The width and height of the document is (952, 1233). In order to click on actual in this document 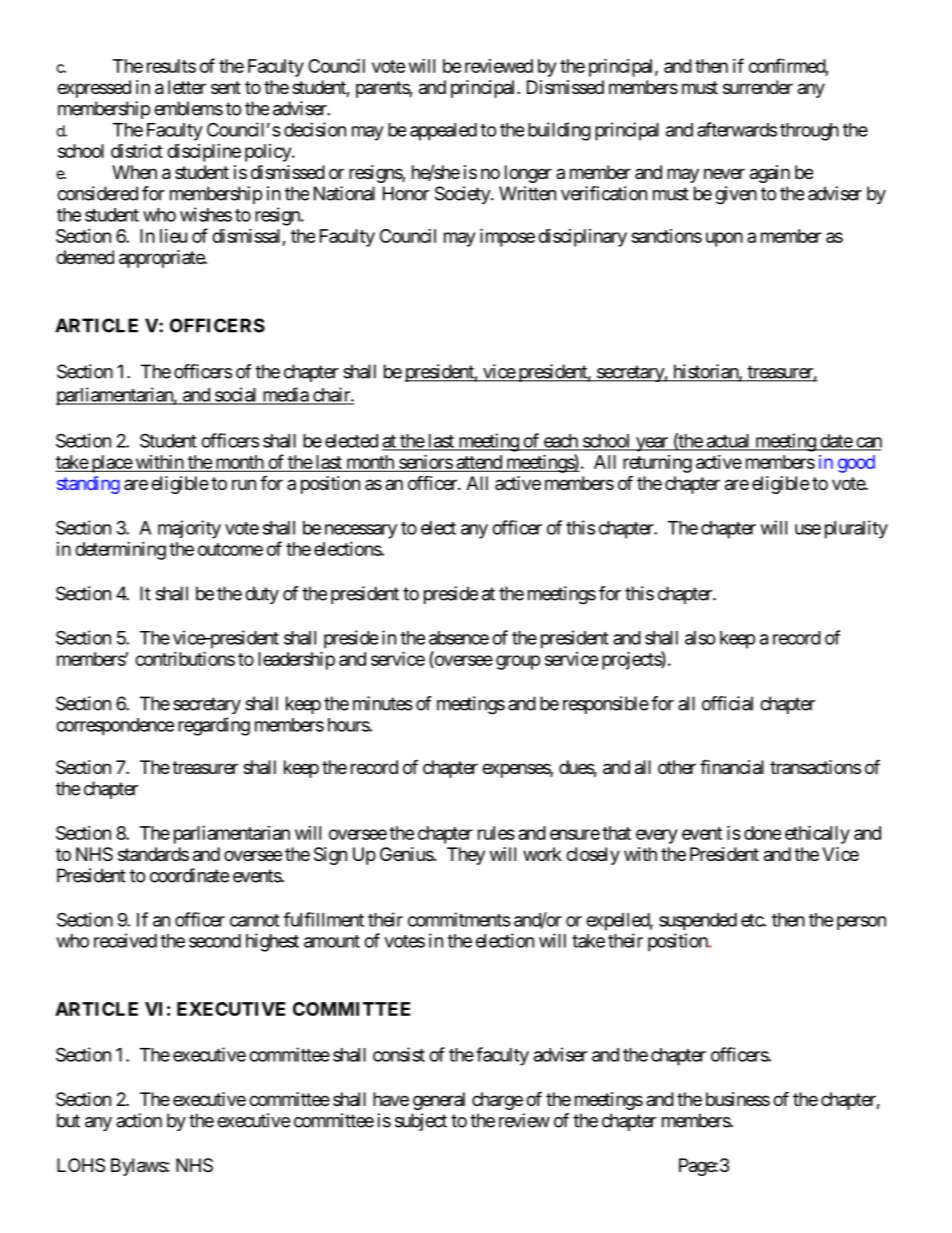, I will do `click(728, 442)`.
